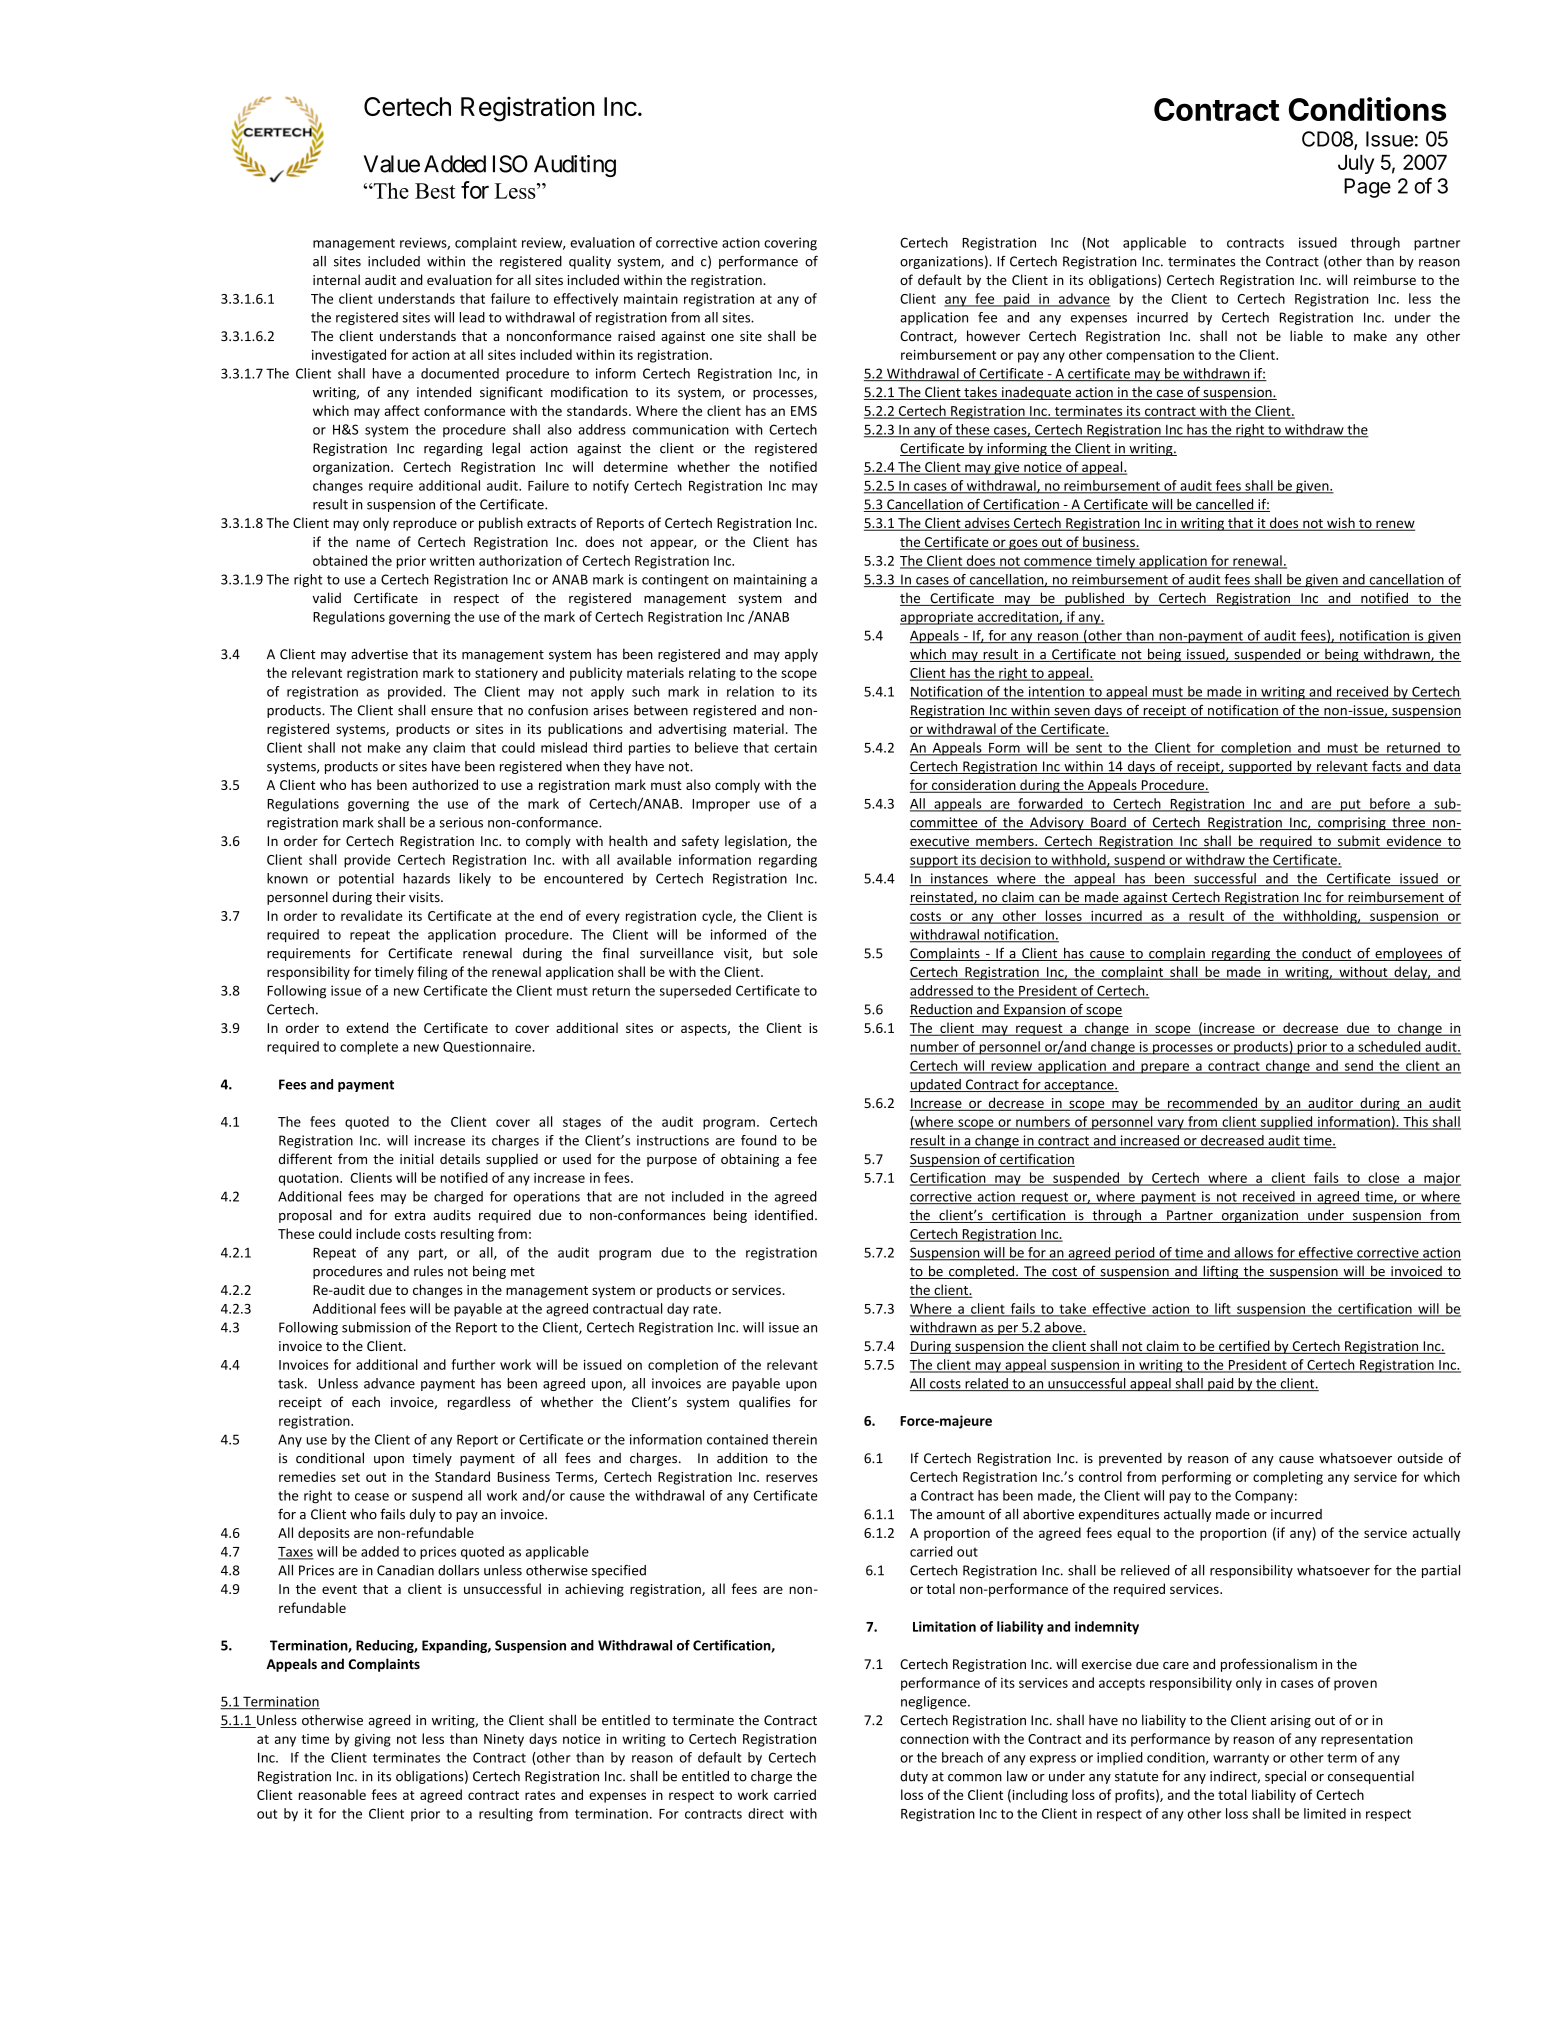  I want to click on however, so click(993, 335).
